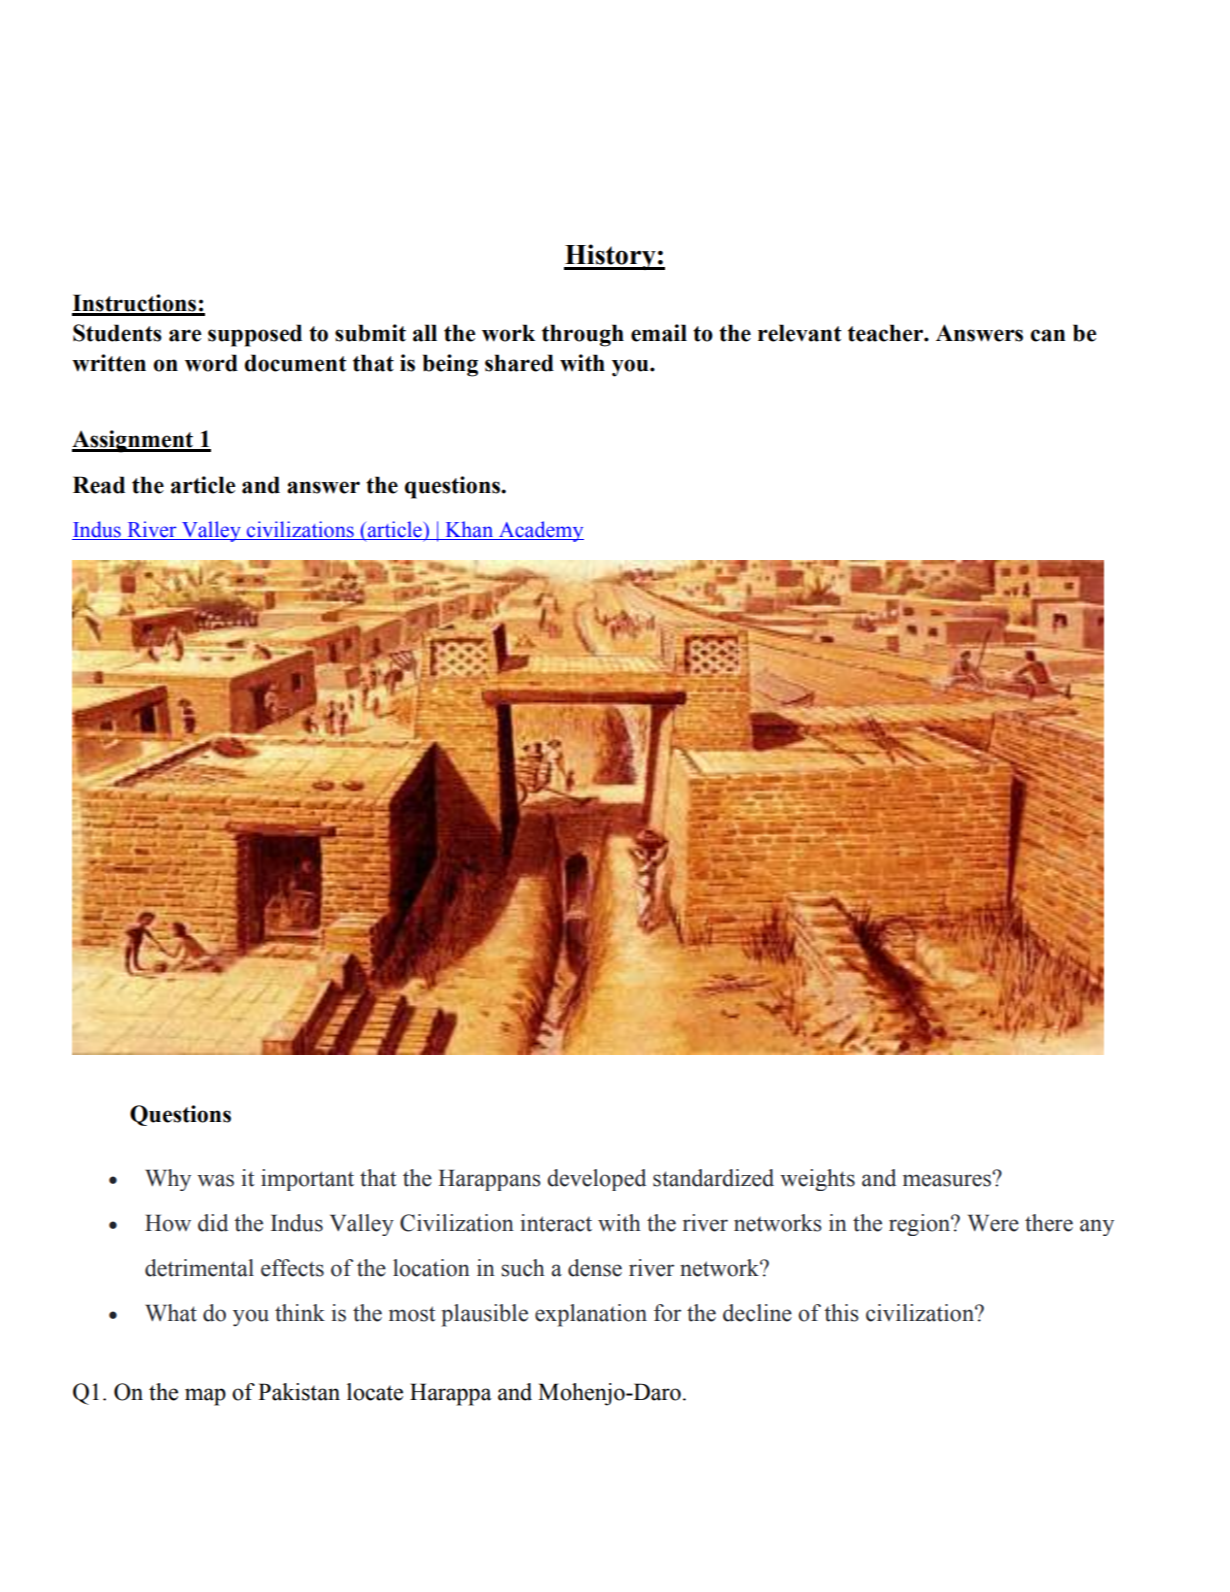 The image size is (1230, 1592). I want to click on Were, so click(993, 1223).
